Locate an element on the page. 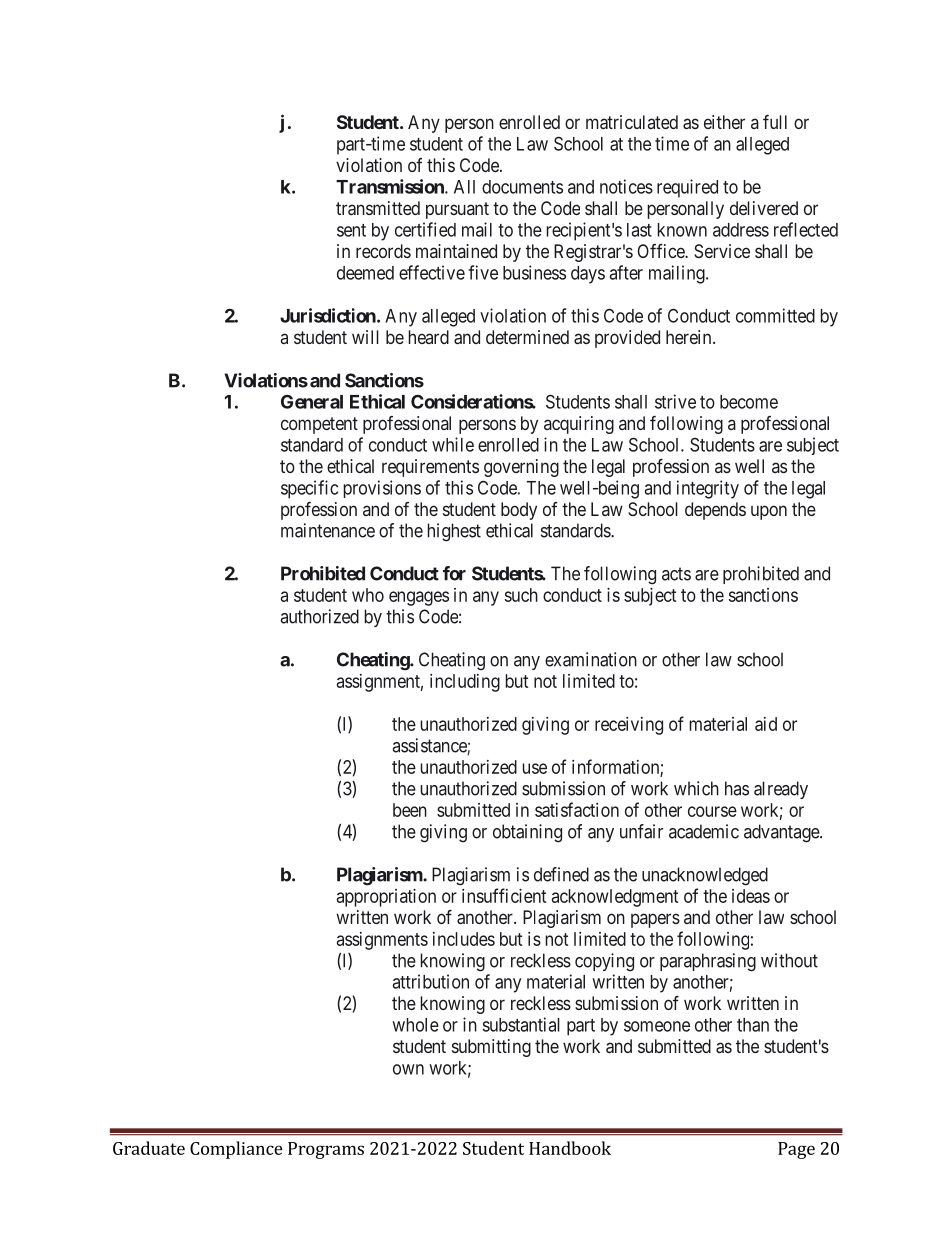  submitting is located at coordinates (491, 1048).
